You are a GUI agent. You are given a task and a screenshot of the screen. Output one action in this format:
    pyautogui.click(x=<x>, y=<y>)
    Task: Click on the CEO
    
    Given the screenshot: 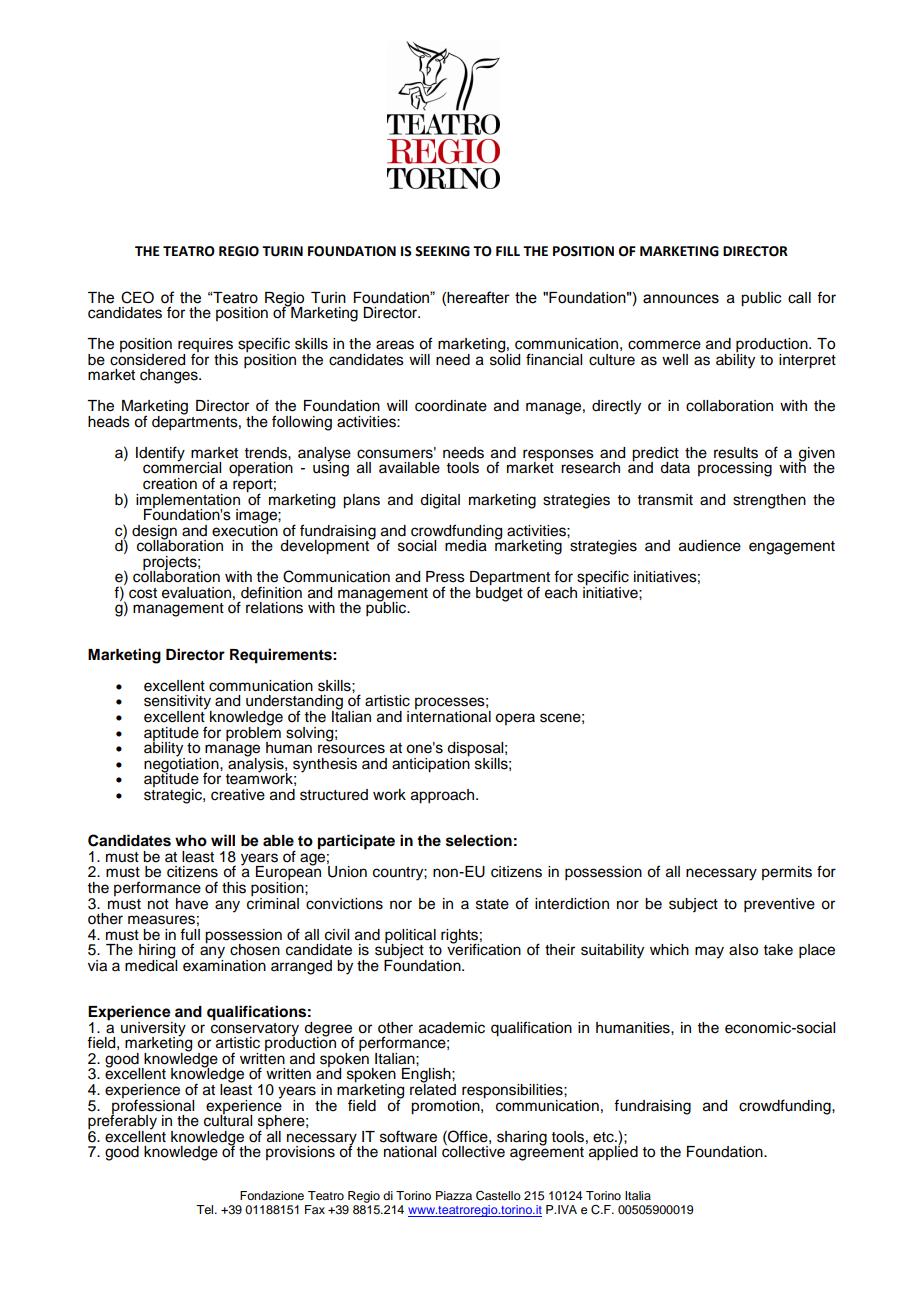 What is the action you would take?
    pyautogui.click(x=137, y=297)
